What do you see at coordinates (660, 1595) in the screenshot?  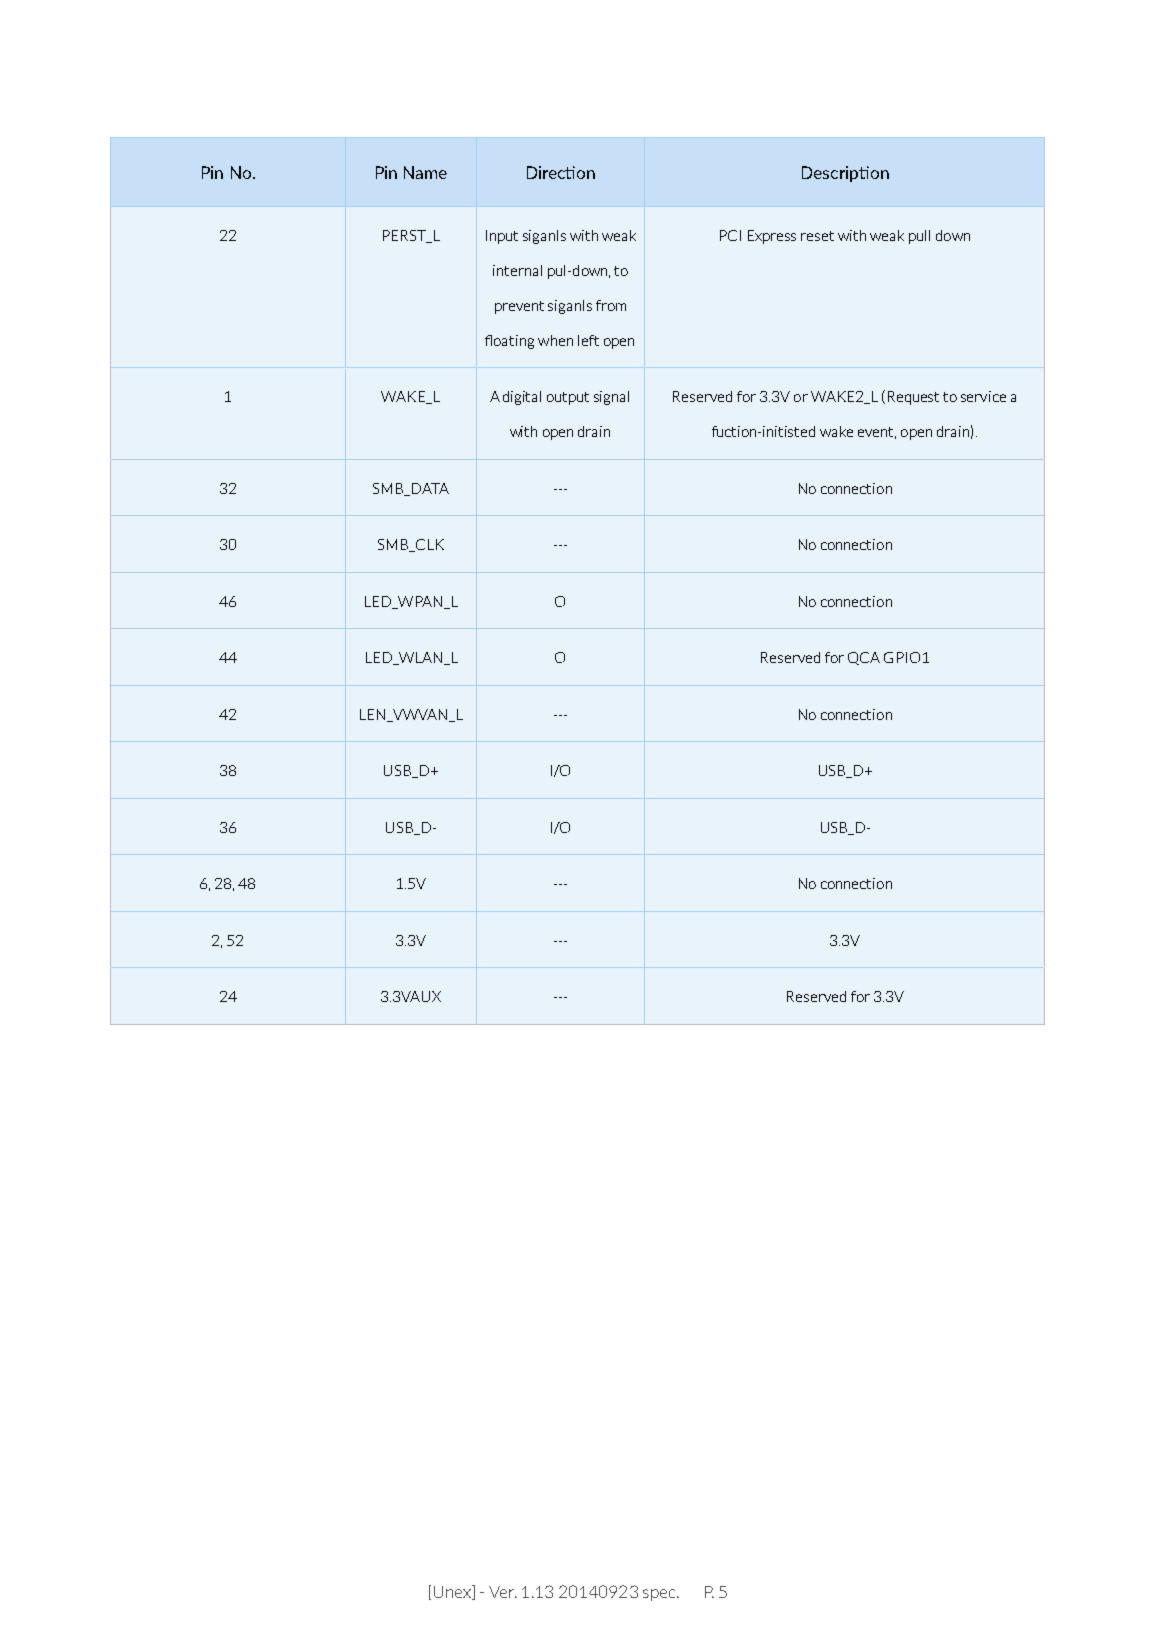 I see `spec` at bounding box center [660, 1595].
